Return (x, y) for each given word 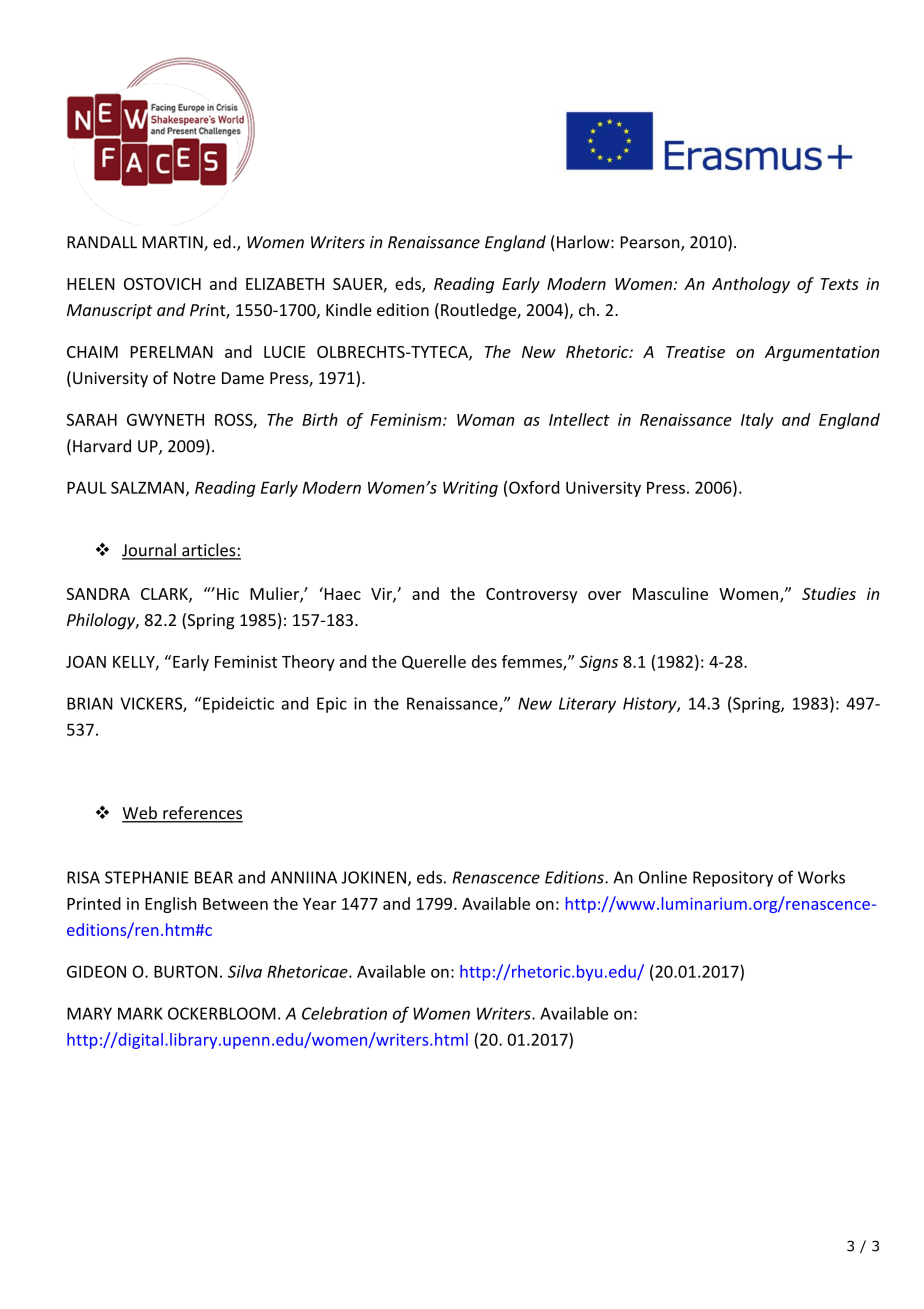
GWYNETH (165, 420)
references (202, 814)
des (484, 661)
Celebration (344, 1013)
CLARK (165, 595)
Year (319, 904)
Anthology (751, 285)
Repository (733, 879)
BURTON (185, 971)
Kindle (349, 309)
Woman (485, 420)
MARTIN (174, 243)
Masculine (670, 593)
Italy (757, 421)
